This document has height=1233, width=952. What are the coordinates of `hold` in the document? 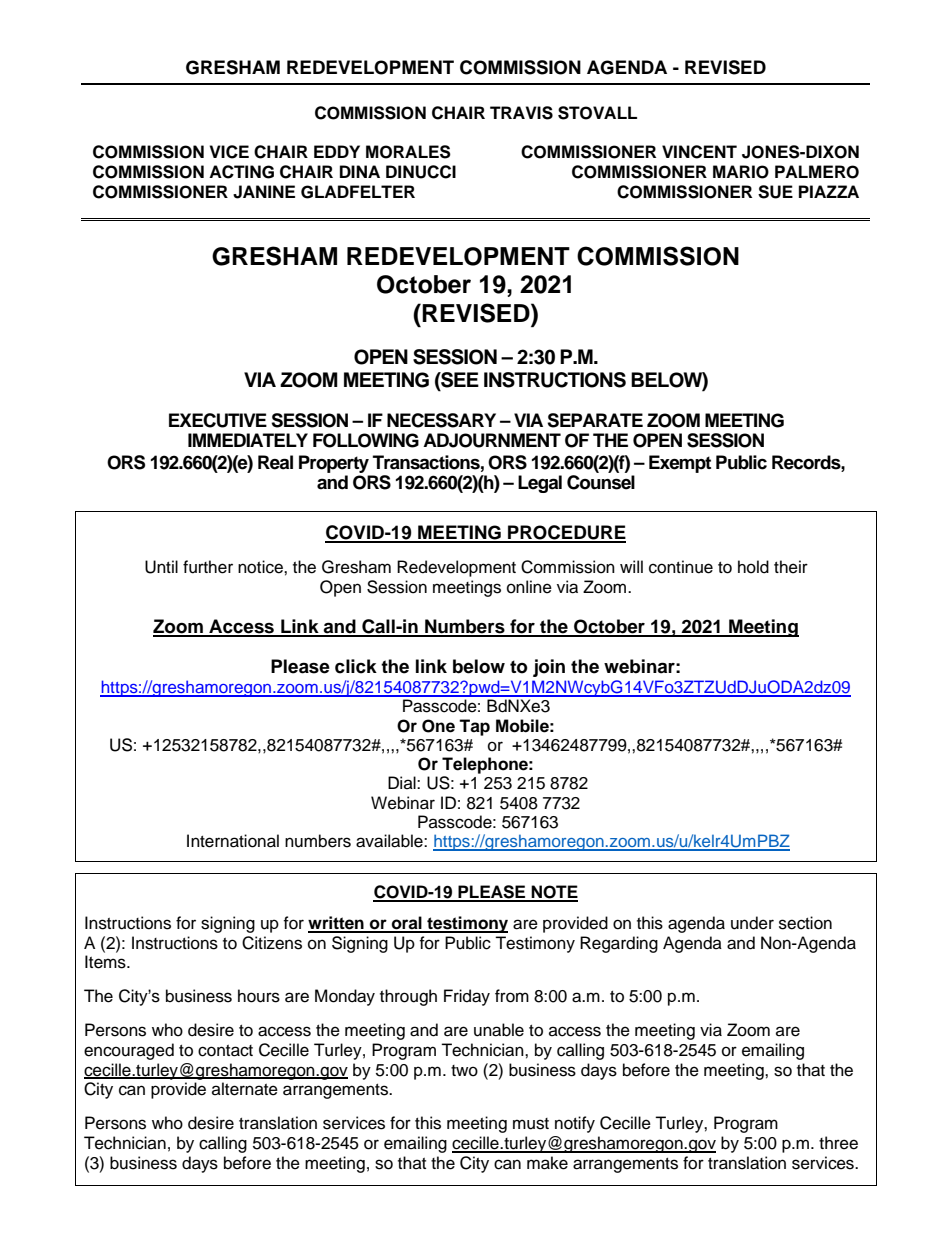 It's located at (753, 567).
